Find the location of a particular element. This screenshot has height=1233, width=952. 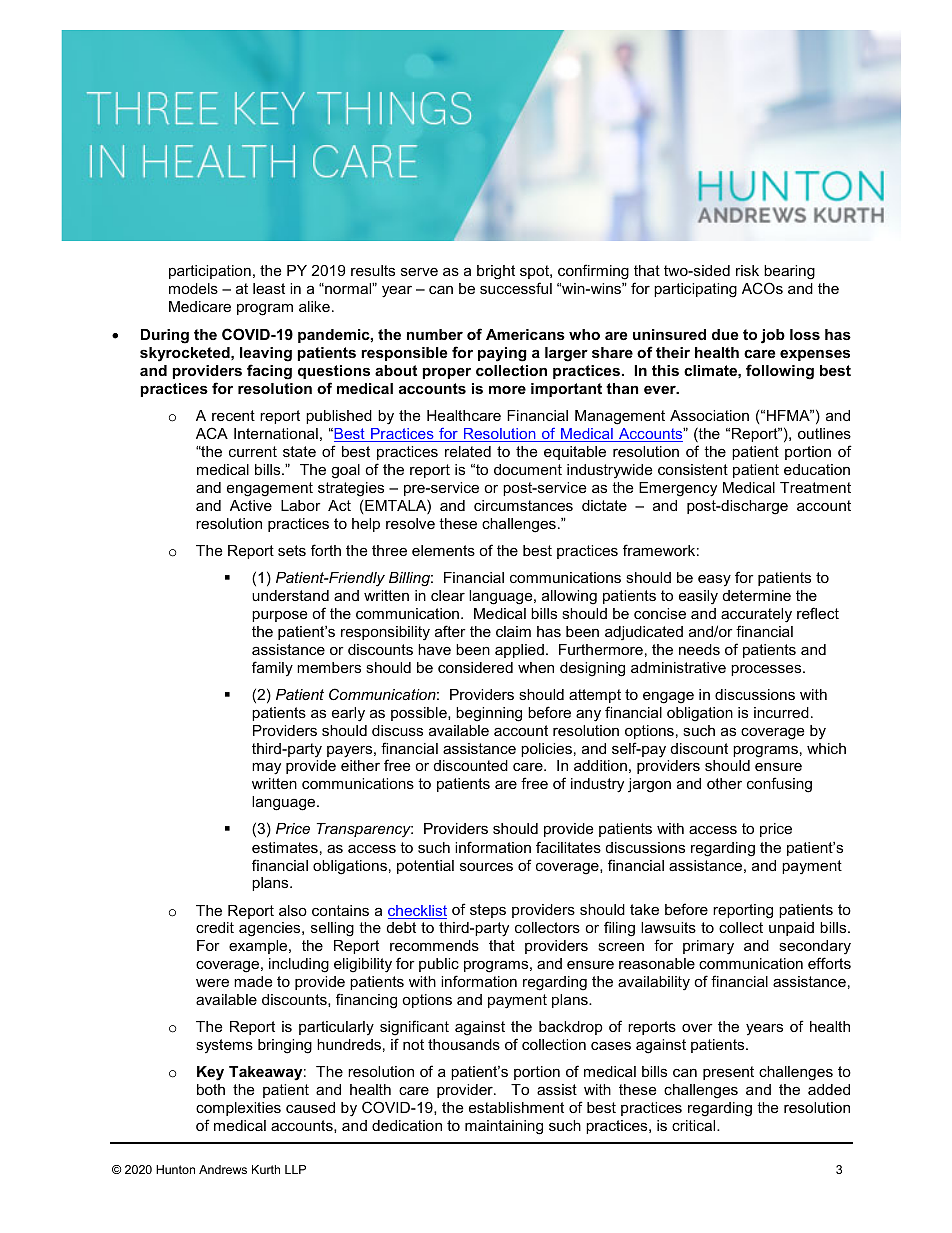

Kurth is located at coordinates (266, 1169).
